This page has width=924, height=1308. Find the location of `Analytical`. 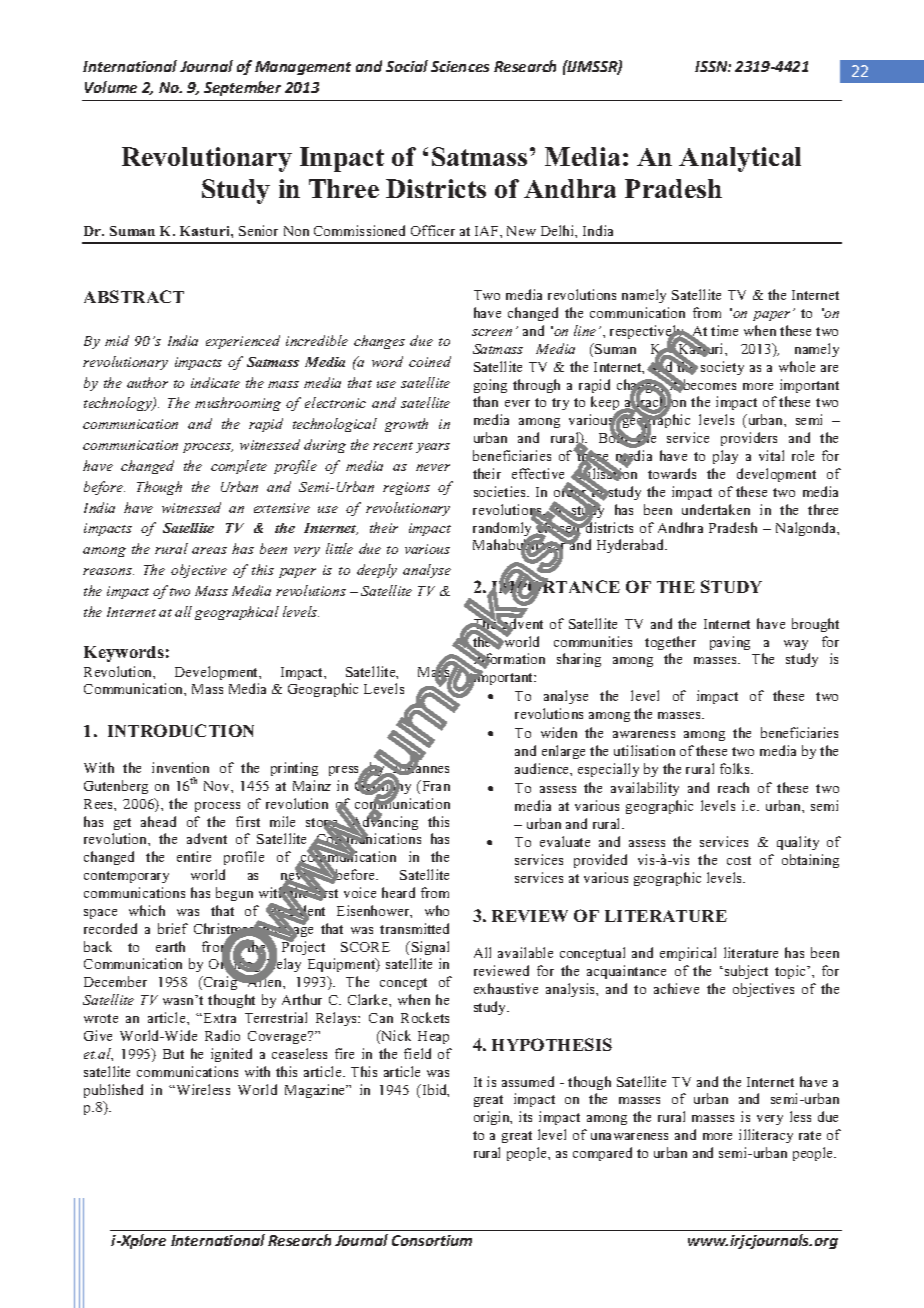

Analytical is located at coordinates (740, 159).
